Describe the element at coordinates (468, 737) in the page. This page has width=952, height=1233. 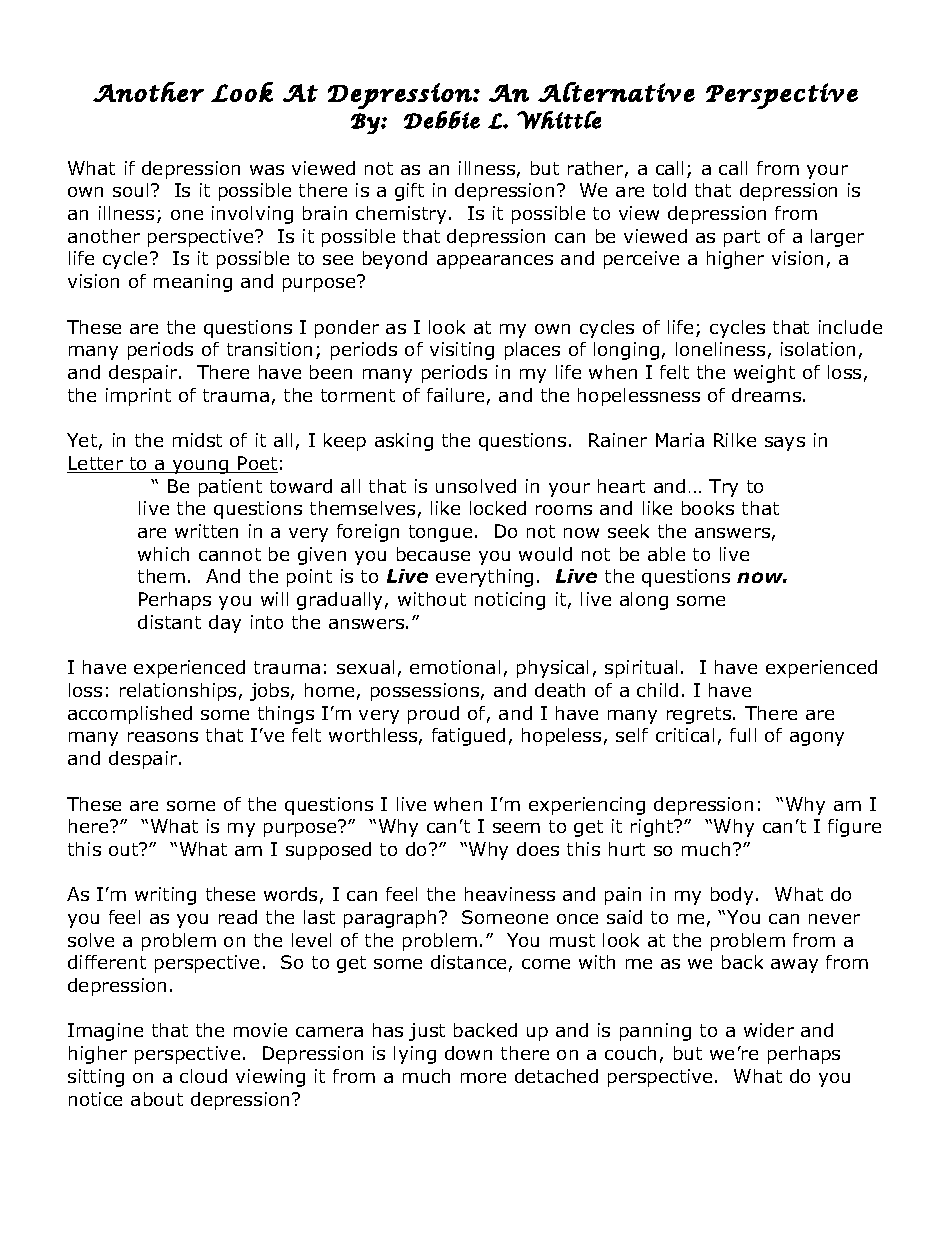
I see `fatigued` at that location.
